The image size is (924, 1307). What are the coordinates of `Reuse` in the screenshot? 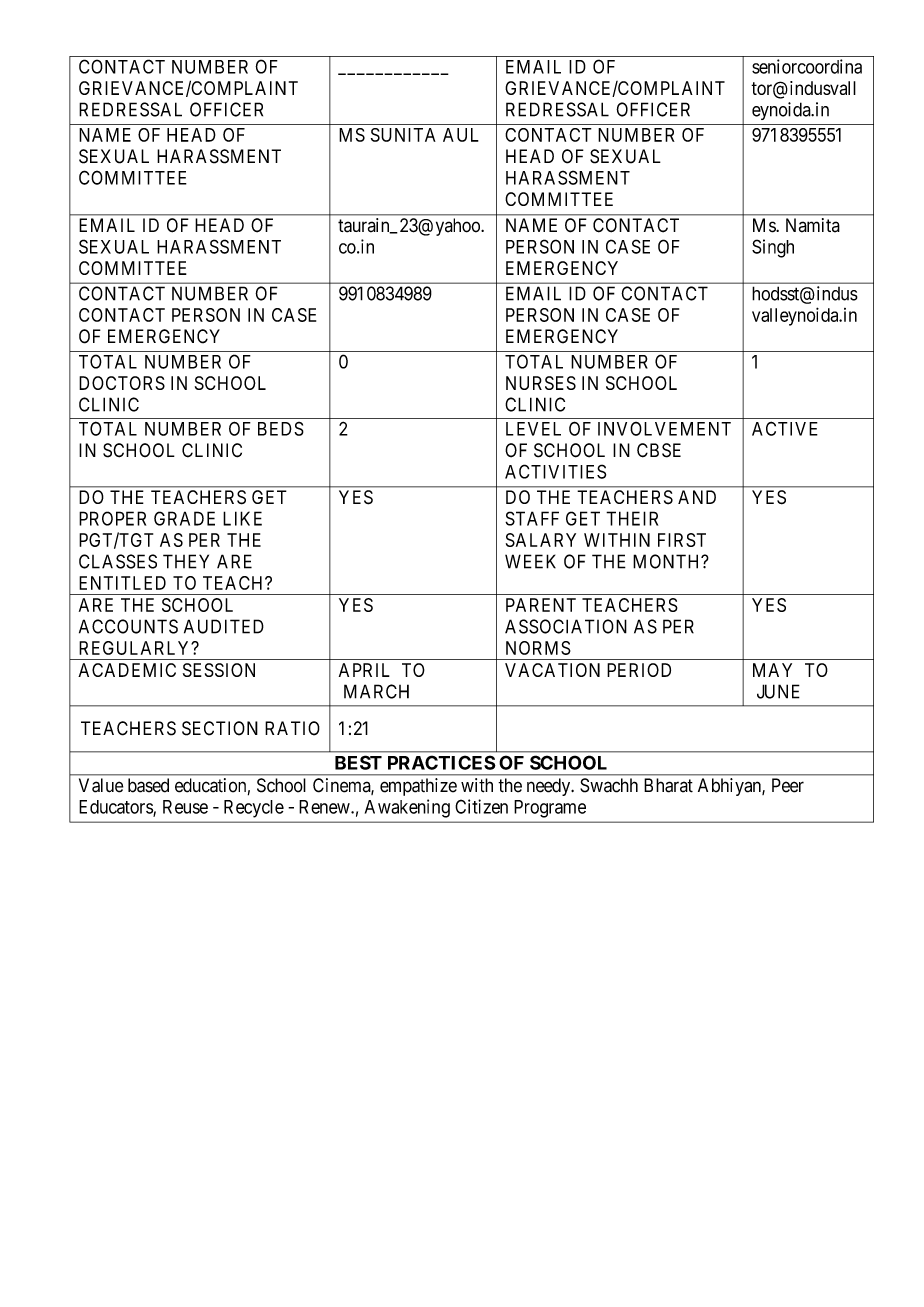 It's located at (185, 807).
